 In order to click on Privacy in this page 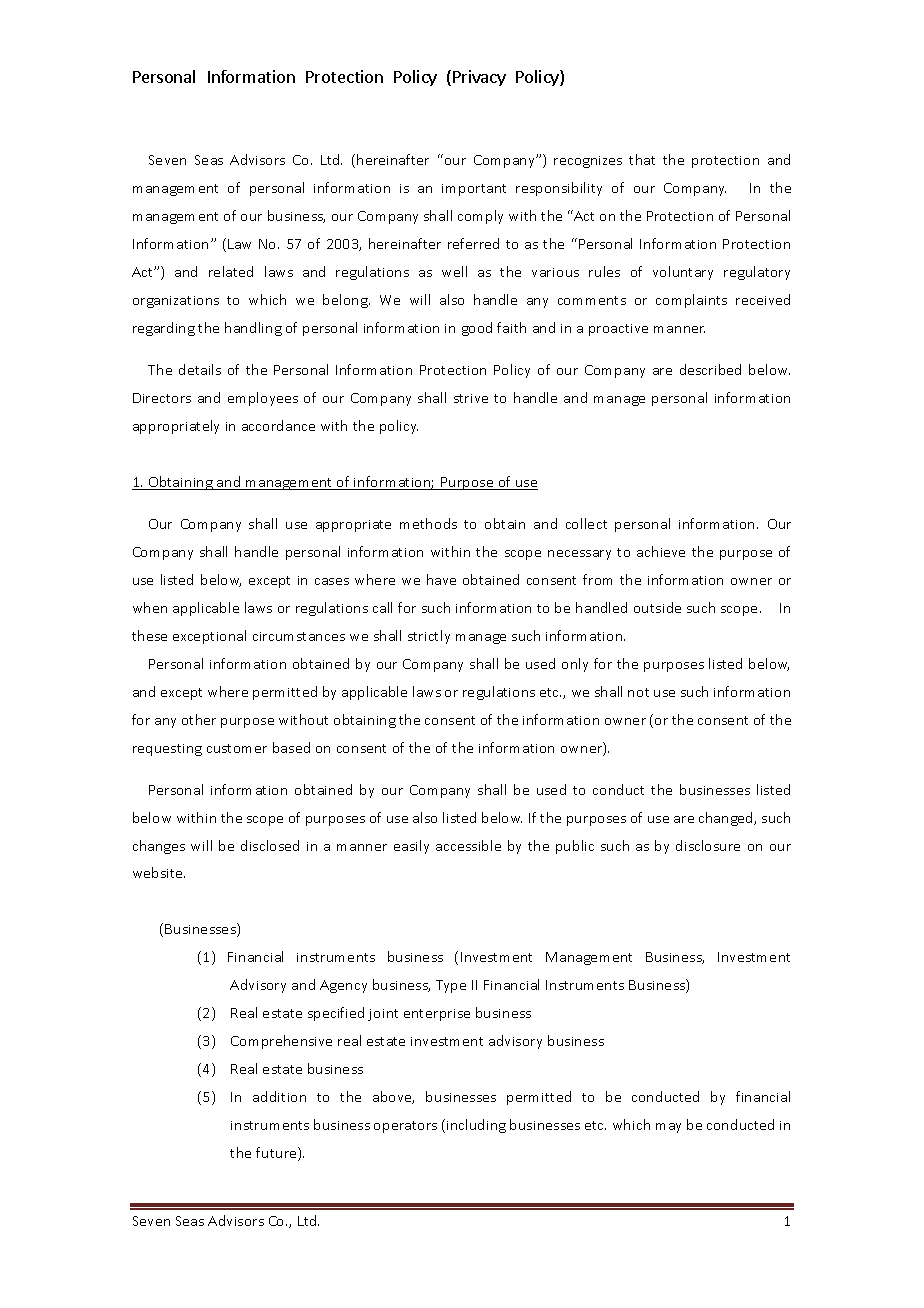, I will do `click(479, 78)`.
